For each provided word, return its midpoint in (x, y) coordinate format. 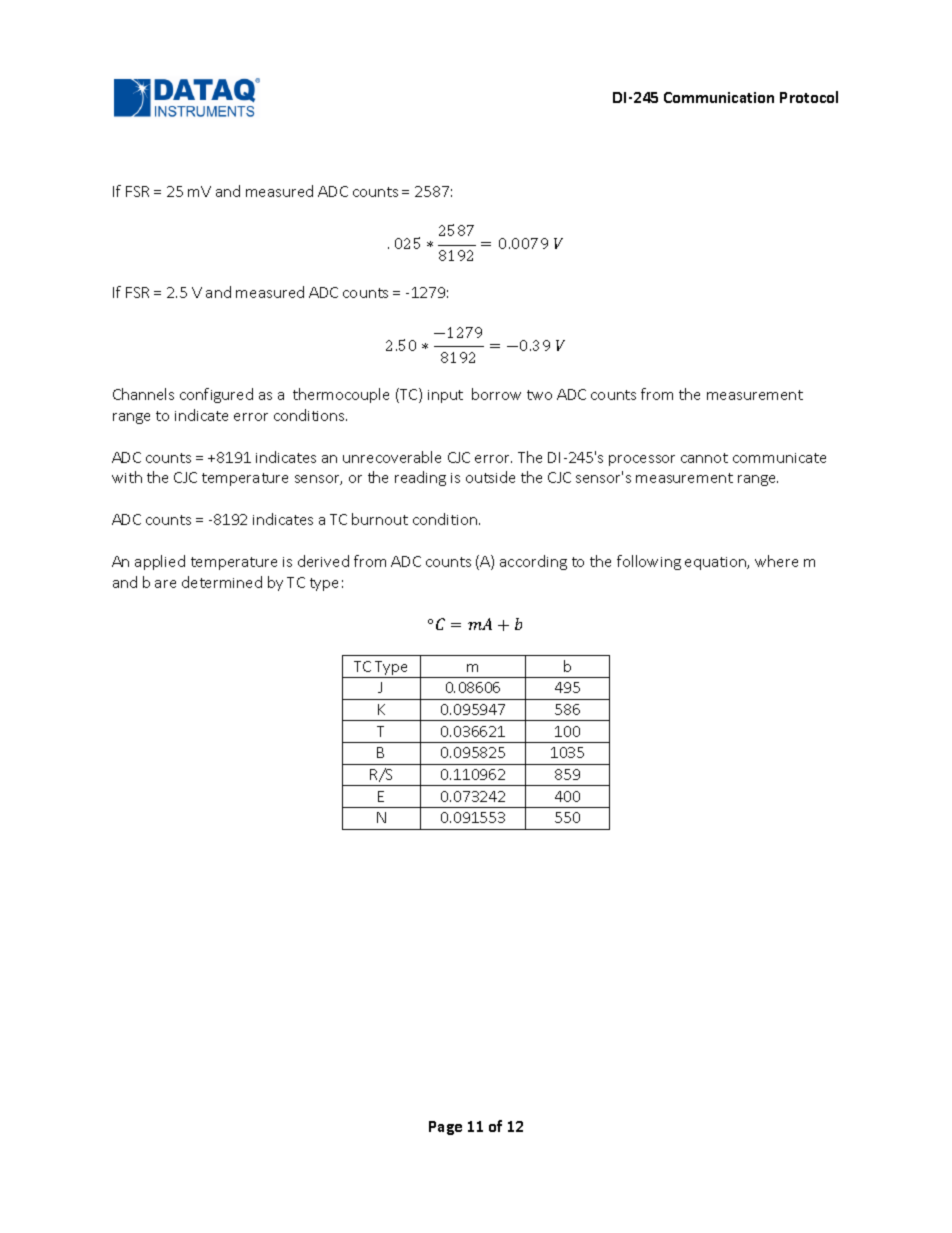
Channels (143, 394)
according (533, 562)
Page (445, 1128)
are (165, 584)
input (445, 396)
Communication (719, 97)
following (649, 562)
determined (222, 582)
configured (216, 395)
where (776, 561)
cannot (704, 458)
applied (160, 562)
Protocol (809, 97)
